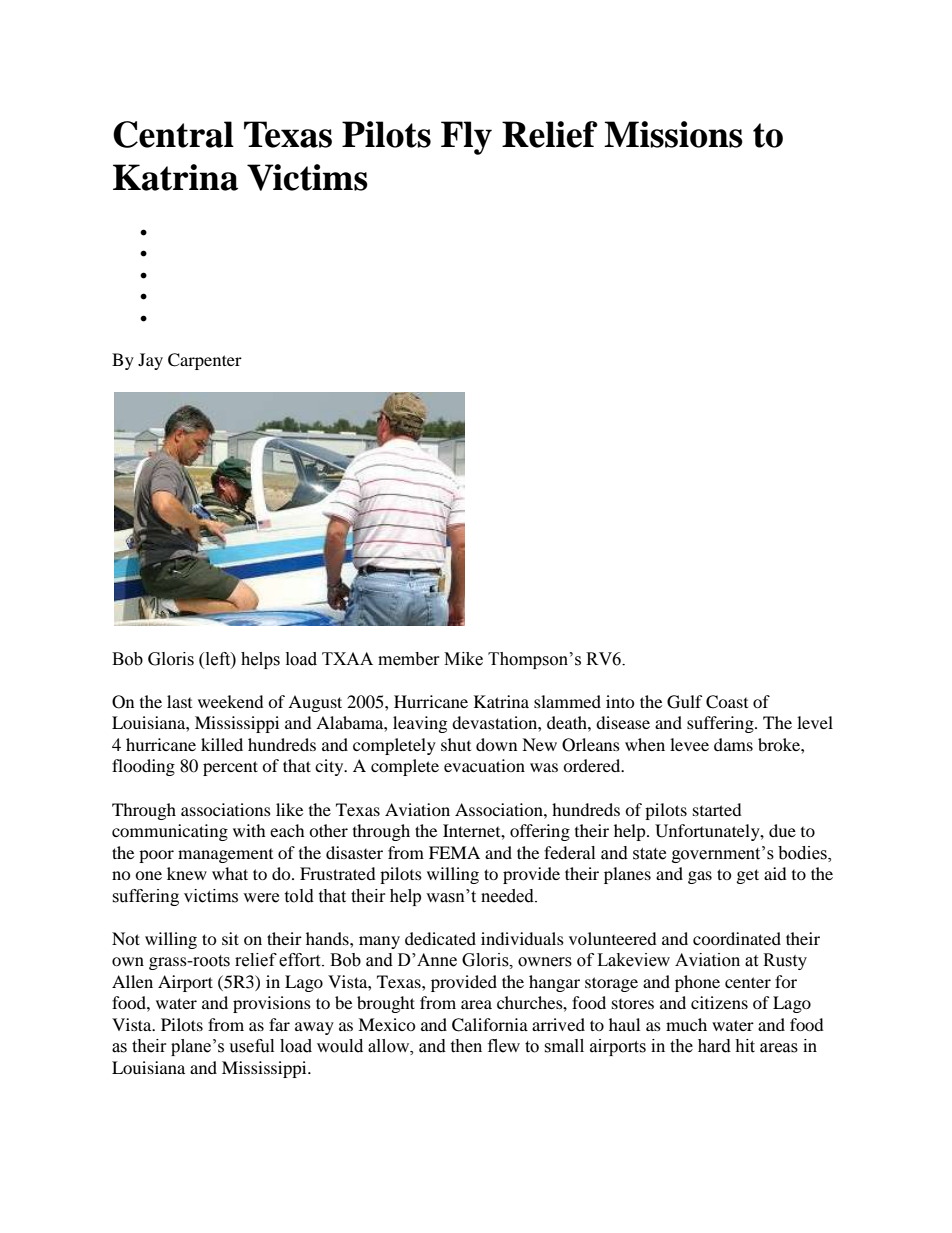  Describe the element at coordinates (251, 1046) in the screenshot. I see `useful` at that location.
